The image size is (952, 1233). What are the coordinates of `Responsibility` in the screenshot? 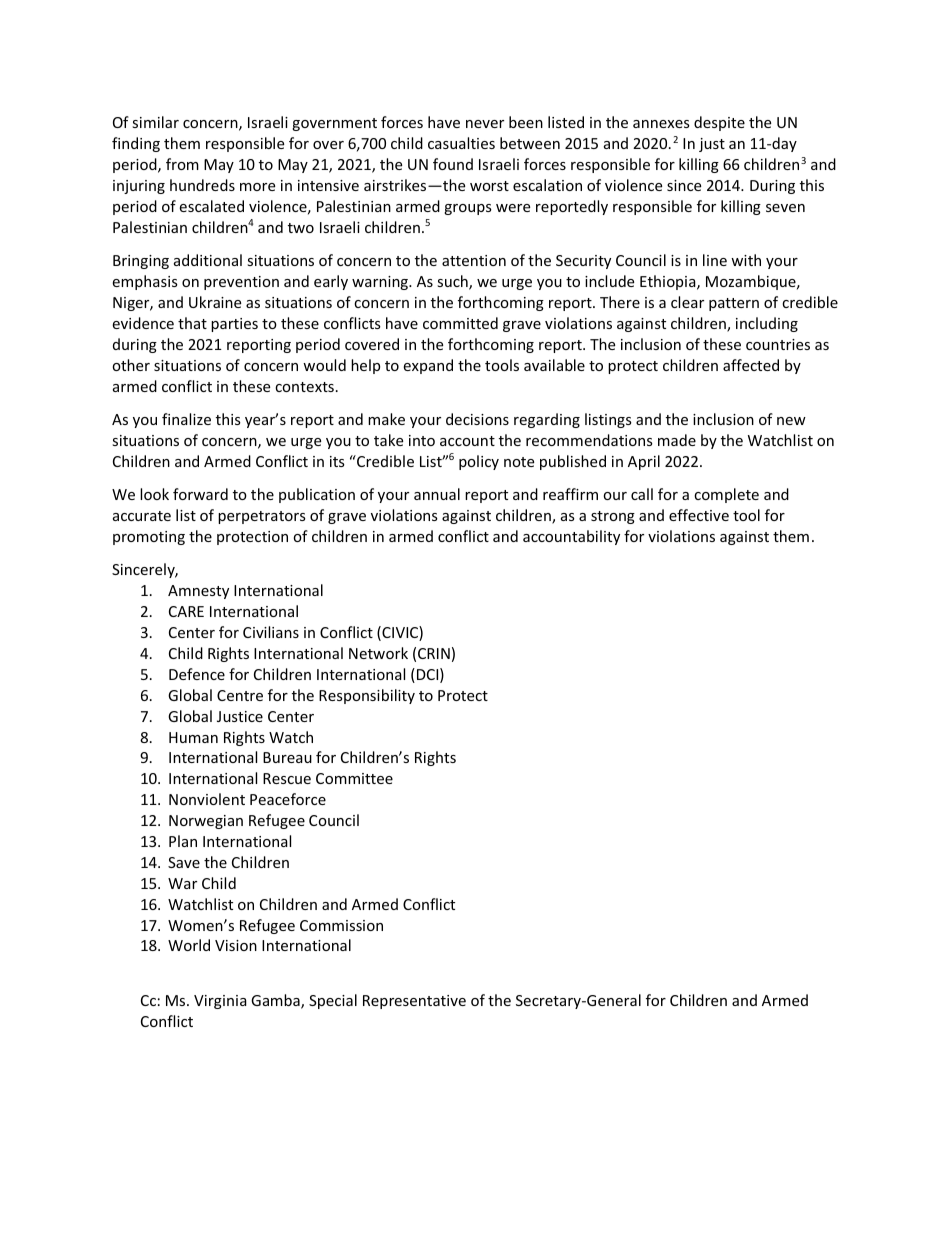 It's located at (367, 696).
